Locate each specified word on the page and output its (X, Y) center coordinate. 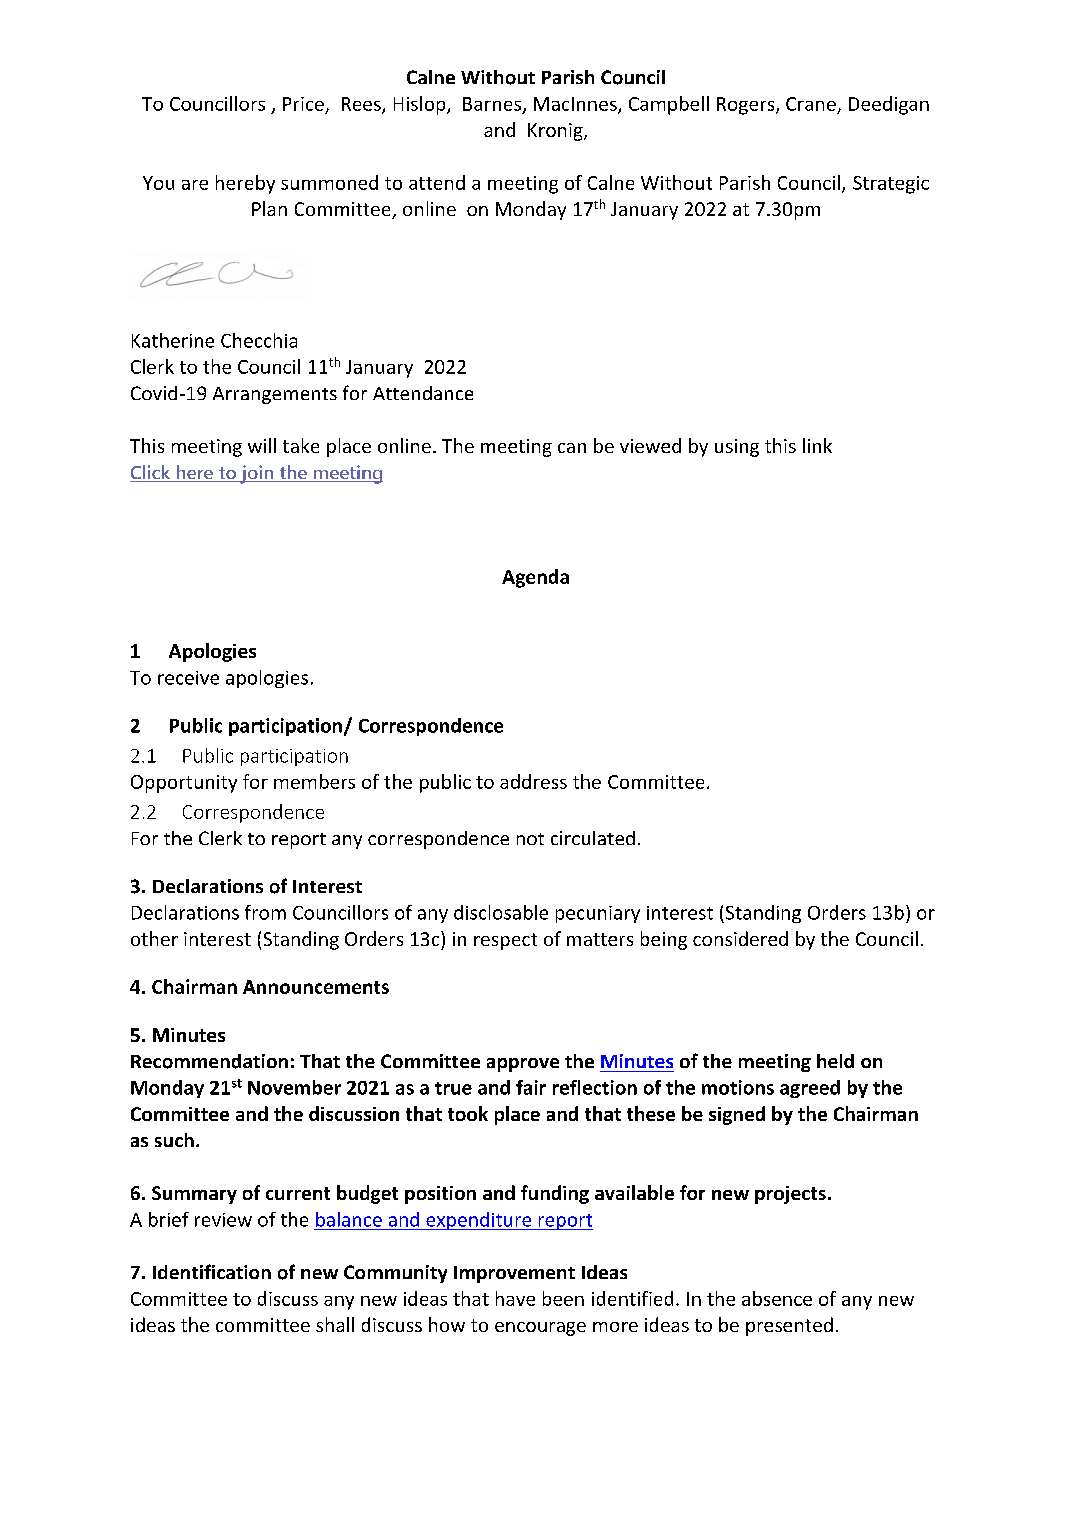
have (515, 1298)
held (835, 1061)
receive (188, 678)
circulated (593, 838)
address (533, 781)
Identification (212, 1271)
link (817, 445)
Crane (811, 104)
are (195, 185)
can (572, 448)
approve (523, 1065)
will (262, 445)
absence (777, 1298)
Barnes (492, 104)
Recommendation (209, 1061)
